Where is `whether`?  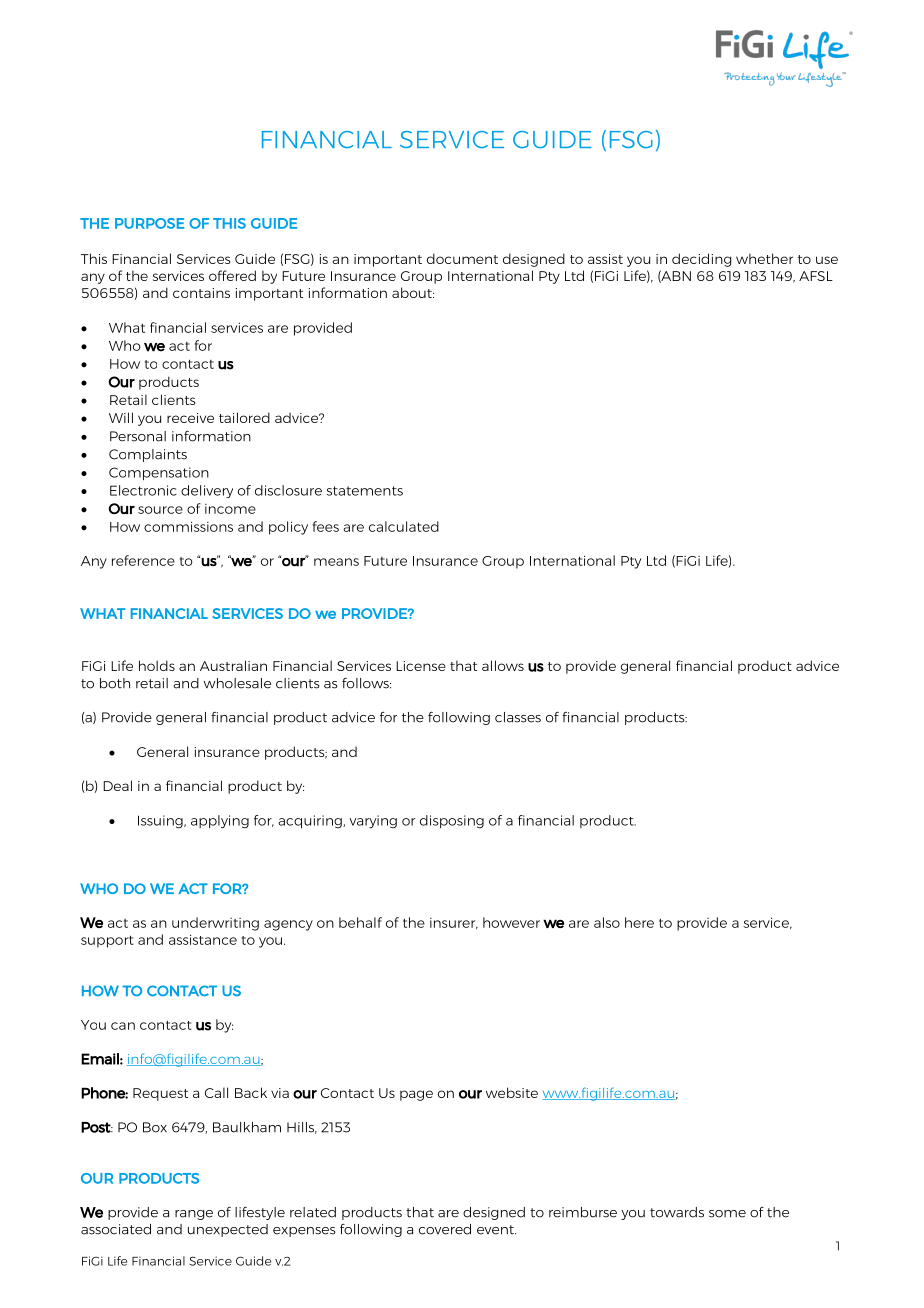 whether is located at coordinates (764, 258).
